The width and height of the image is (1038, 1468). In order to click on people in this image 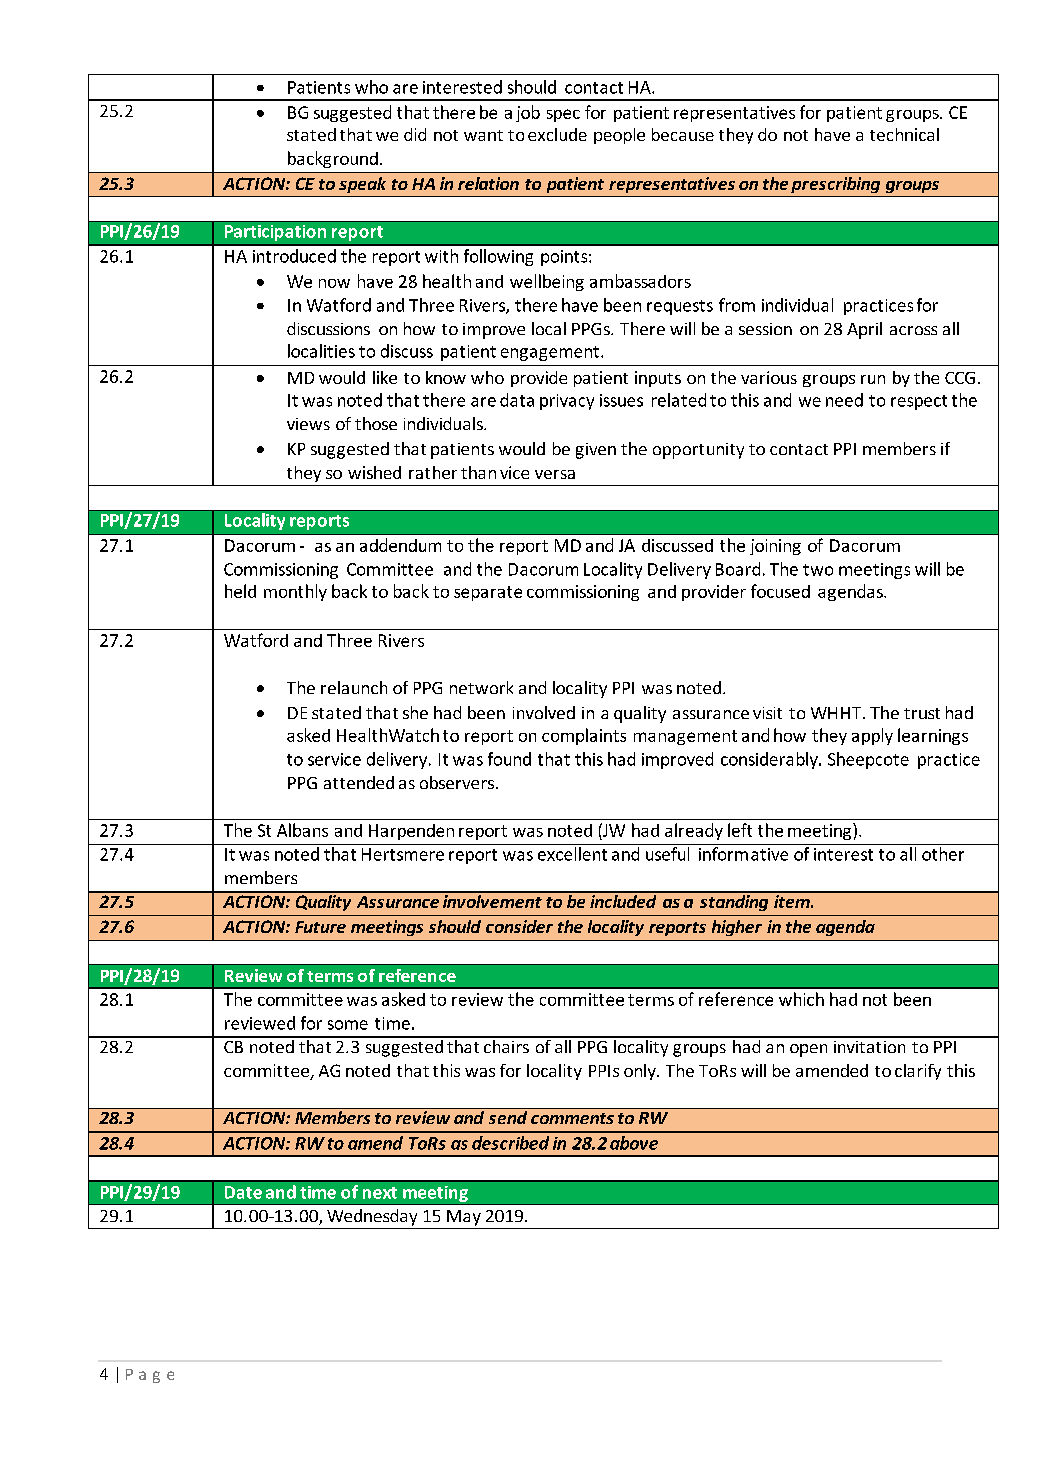, I will do `click(619, 136)`.
